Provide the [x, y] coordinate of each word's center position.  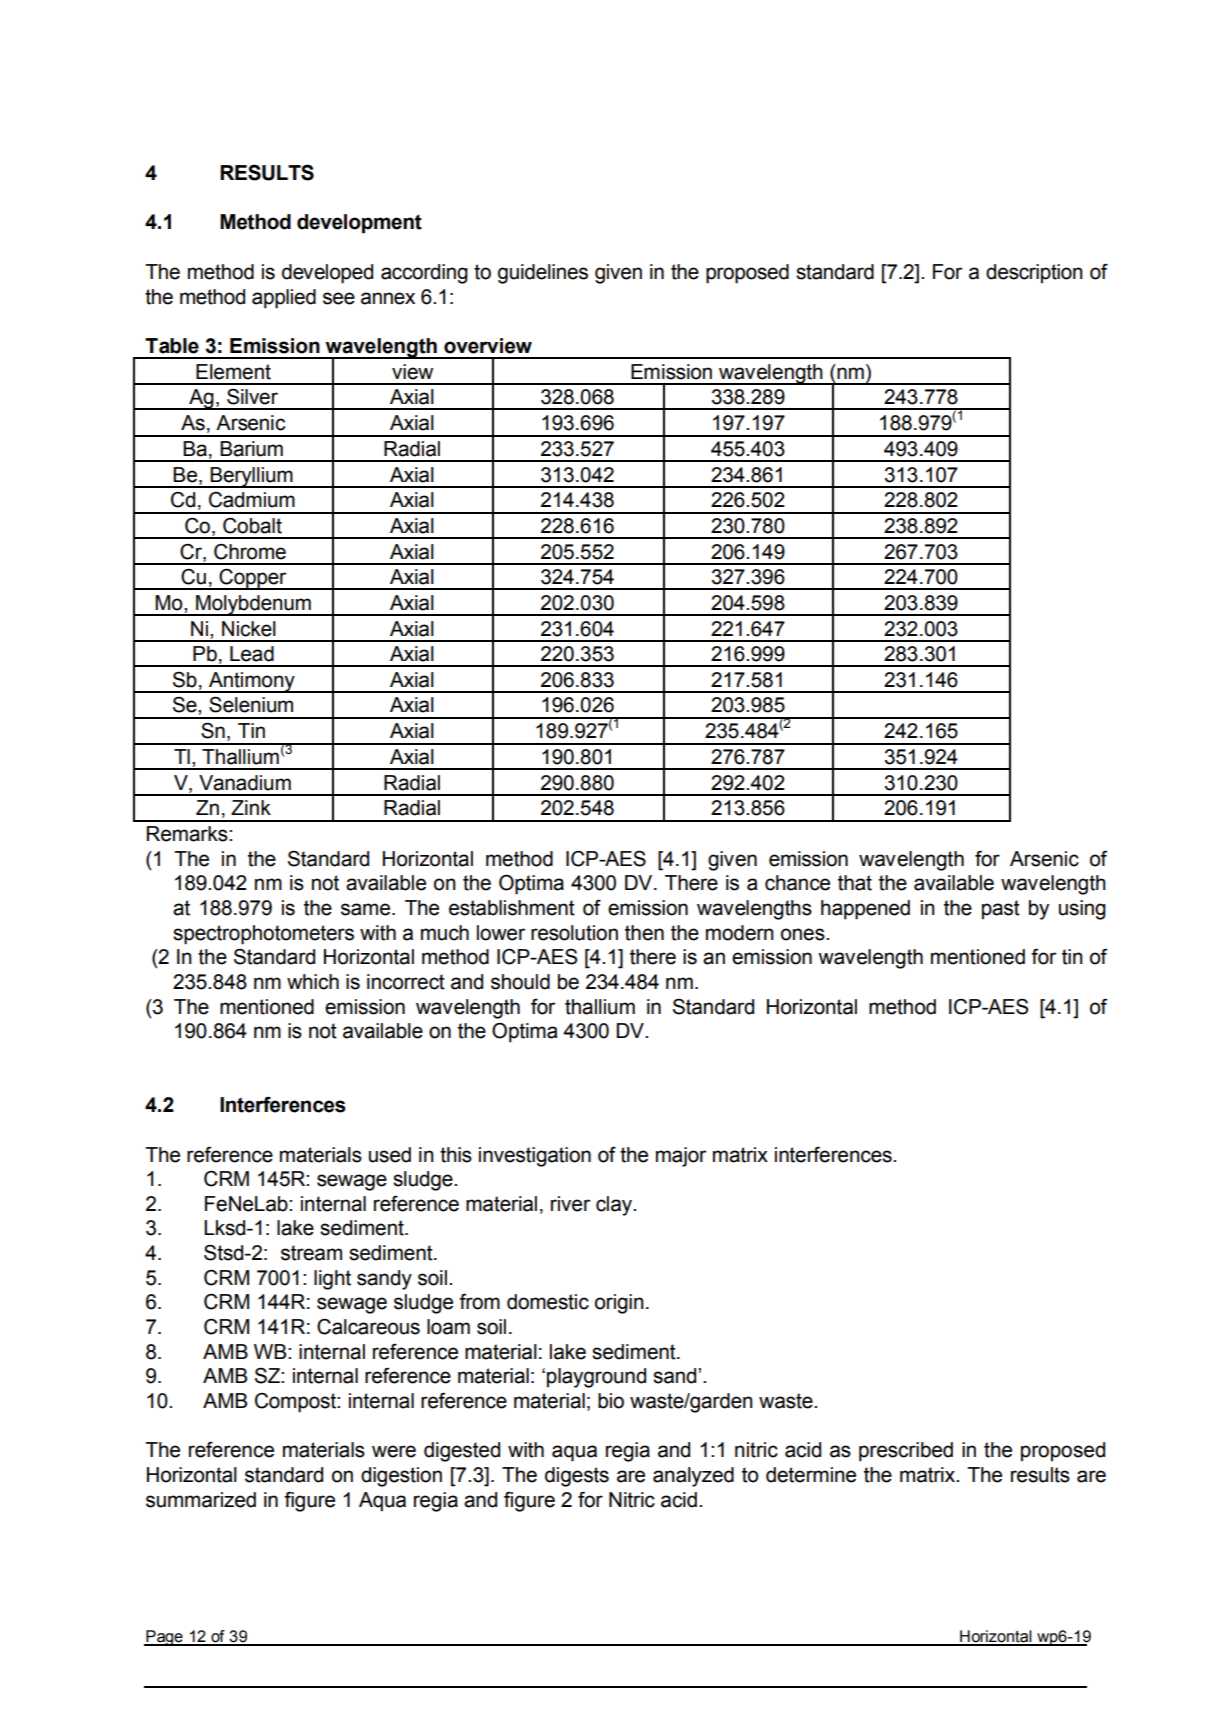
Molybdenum [253, 605]
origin [619, 1304]
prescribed [906, 1452]
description [1034, 274]
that [855, 883]
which [313, 982]
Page [164, 1638]
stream [311, 1253]
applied [284, 299]
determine [811, 1475]
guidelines [543, 274]
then [644, 933]
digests [577, 1477]
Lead [252, 654]
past [1001, 910]
